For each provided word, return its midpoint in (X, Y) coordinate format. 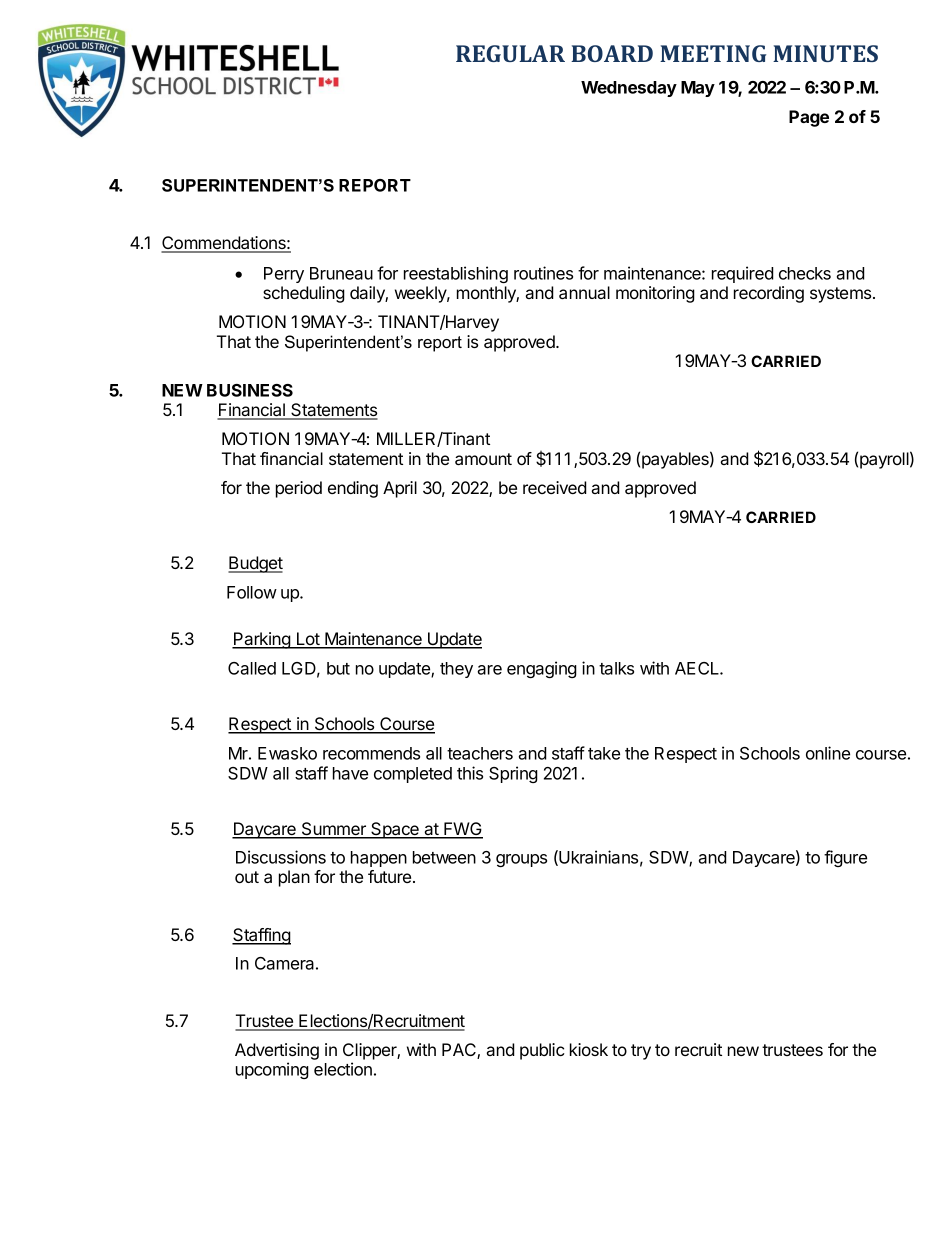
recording (769, 294)
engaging (542, 669)
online (828, 753)
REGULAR (510, 53)
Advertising (277, 1051)
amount (483, 459)
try (641, 1052)
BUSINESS (250, 390)
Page (809, 118)
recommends (371, 753)
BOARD (612, 53)
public (542, 1051)
